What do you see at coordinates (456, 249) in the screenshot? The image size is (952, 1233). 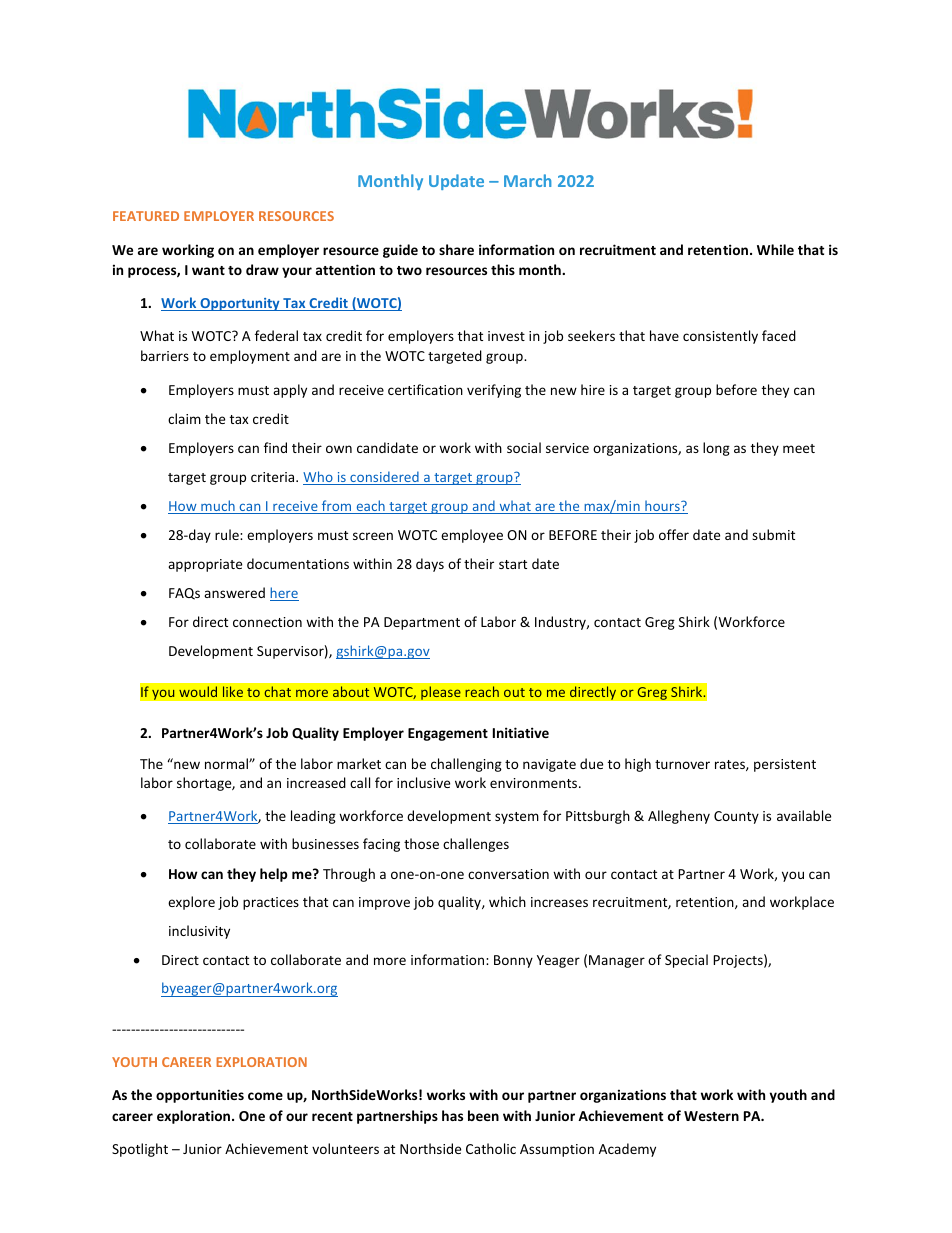 I see `share` at bounding box center [456, 249].
